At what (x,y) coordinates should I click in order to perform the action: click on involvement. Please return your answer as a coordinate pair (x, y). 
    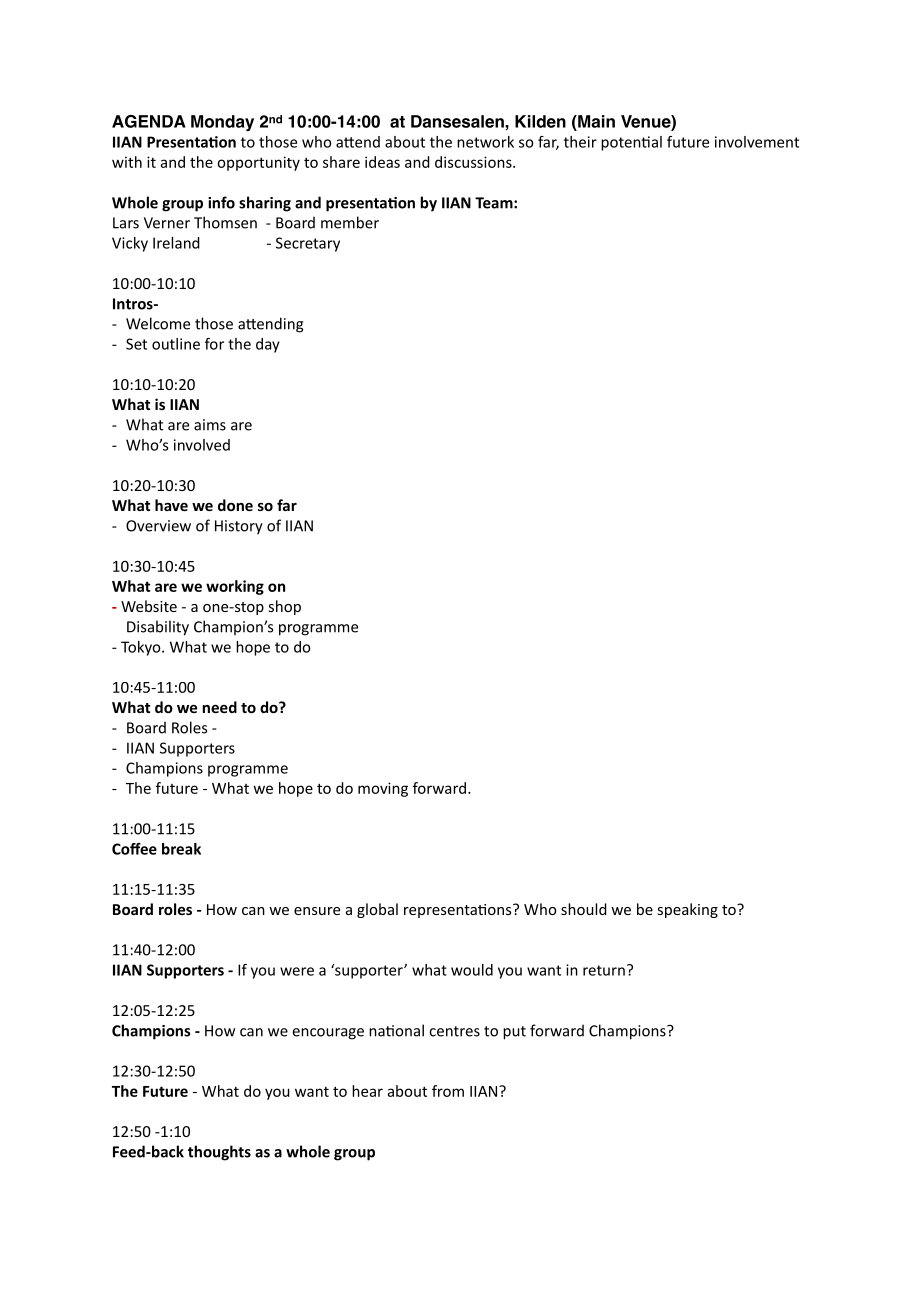
    Looking at the image, I should click on (757, 142).
